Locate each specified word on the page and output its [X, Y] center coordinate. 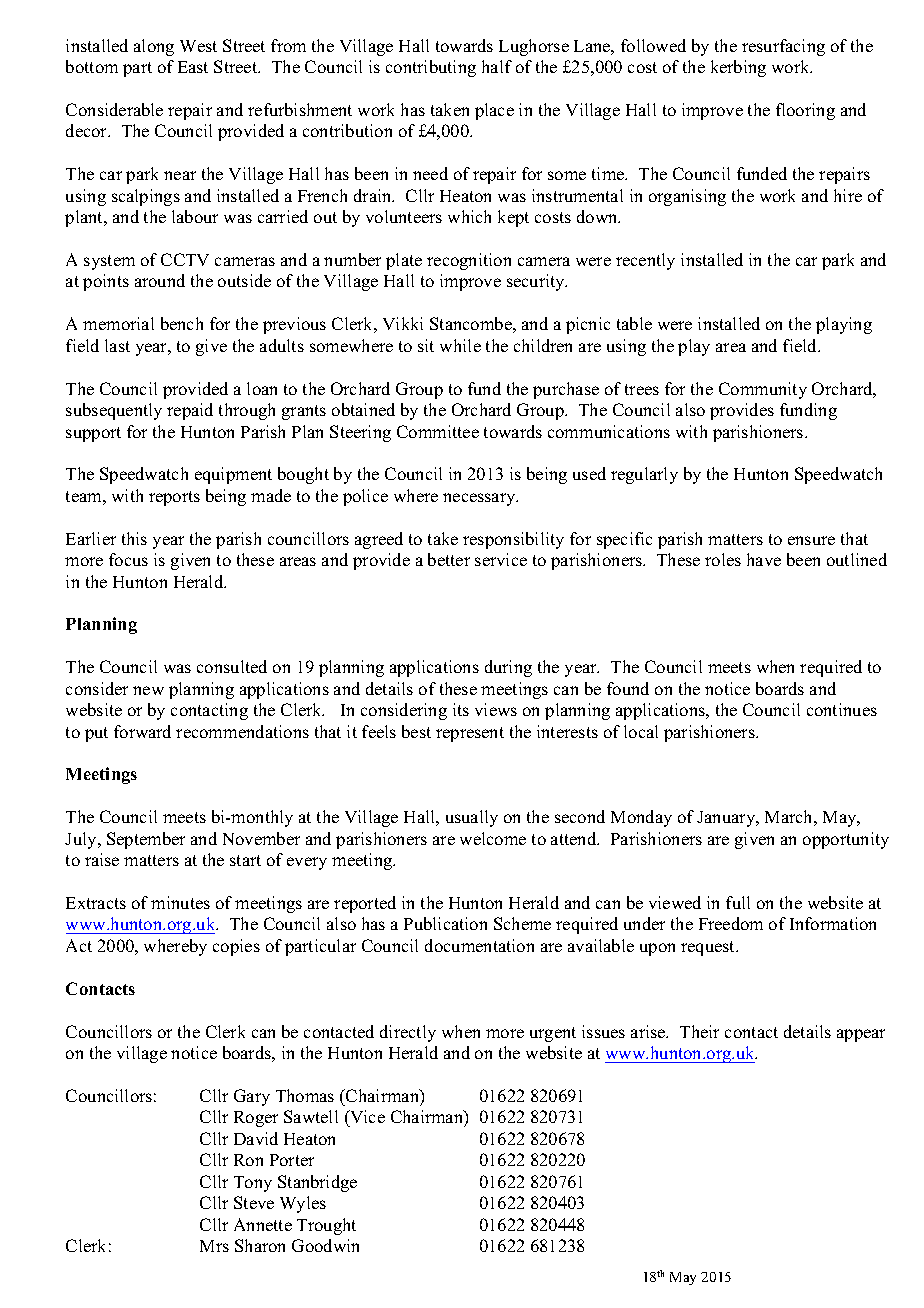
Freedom [731, 923]
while [460, 345]
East [193, 67]
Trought [326, 1226]
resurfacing [783, 47]
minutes [180, 902]
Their [699, 1031]
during [508, 668]
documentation [479, 945]
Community [763, 390]
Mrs [214, 1246]
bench [182, 323]
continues [842, 709]
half [497, 66]
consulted [232, 666]
